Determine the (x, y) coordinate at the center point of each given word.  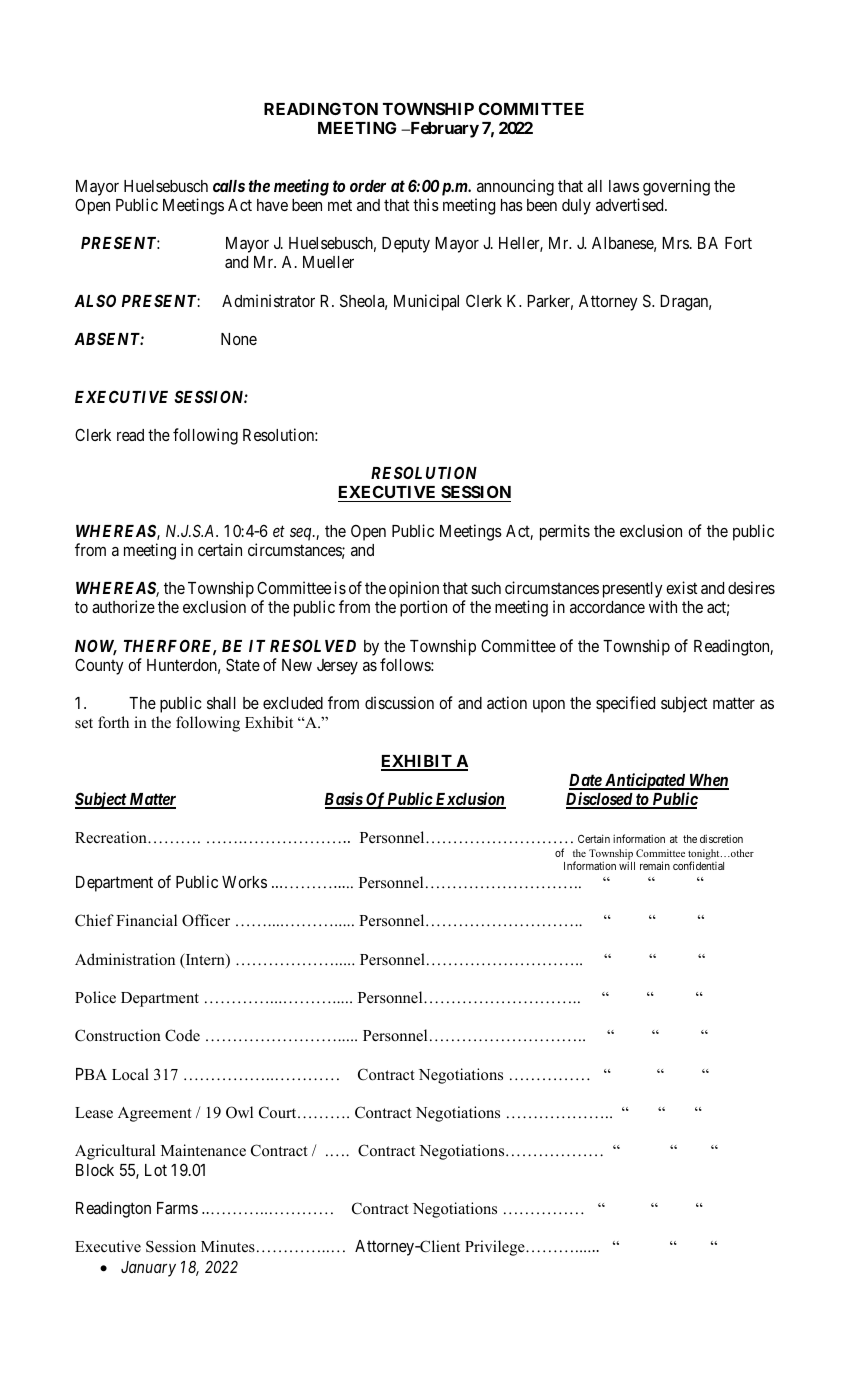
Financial (146, 920)
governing (676, 187)
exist (681, 587)
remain (655, 865)
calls (229, 186)
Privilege (496, 1248)
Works (244, 882)
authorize (123, 606)
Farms (177, 1208)
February (443, 130)
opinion (414, 591)
